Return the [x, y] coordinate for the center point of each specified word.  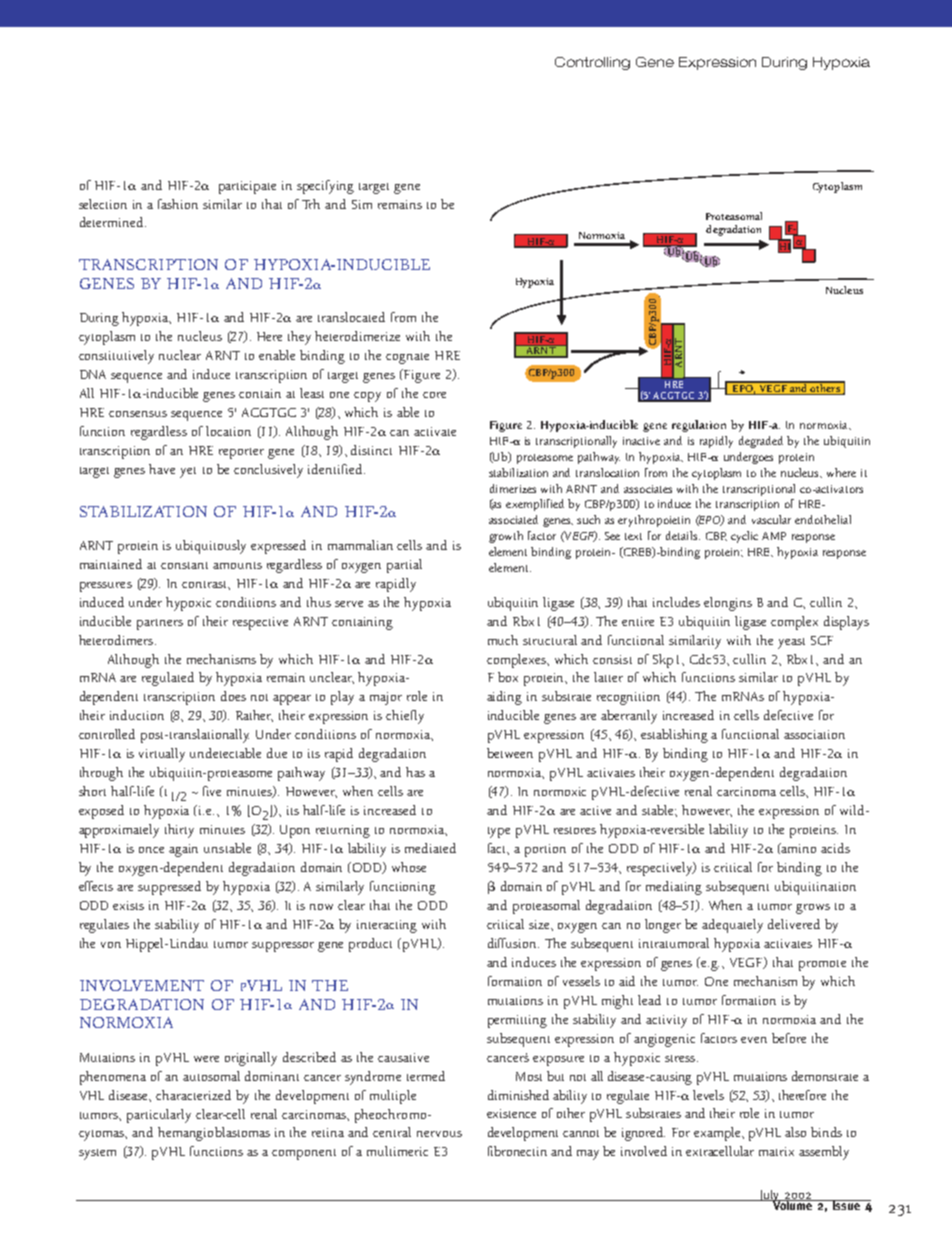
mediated [430, 848]
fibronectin [517, 1151]
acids [835, 848]
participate [247, 187]
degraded [761, 442]
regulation [699, 426]
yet [188, 472]
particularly [159, 1116]
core [434, 395]
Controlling [592, 63]
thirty [179, 831]
